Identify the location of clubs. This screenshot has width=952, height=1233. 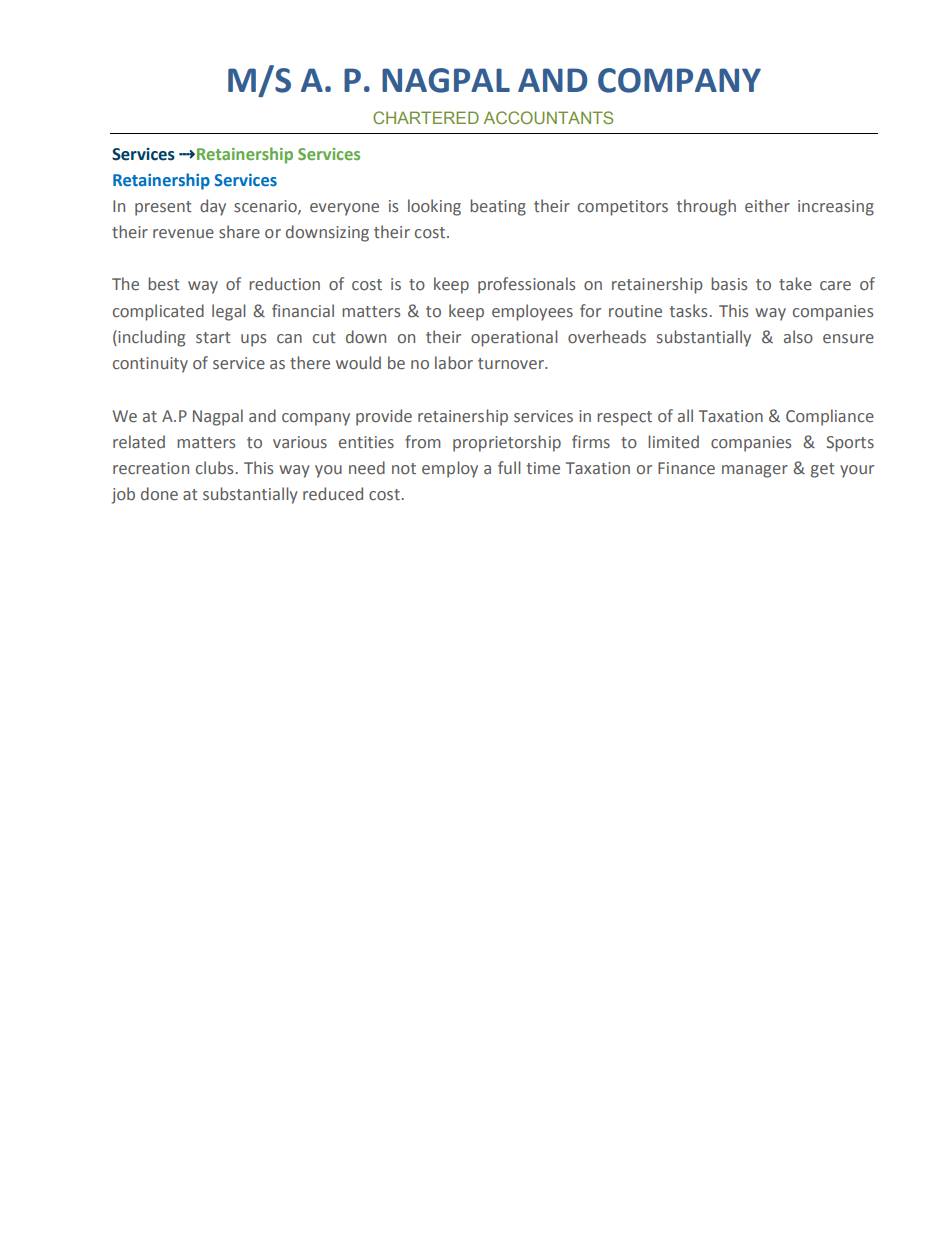
(214, 468).
